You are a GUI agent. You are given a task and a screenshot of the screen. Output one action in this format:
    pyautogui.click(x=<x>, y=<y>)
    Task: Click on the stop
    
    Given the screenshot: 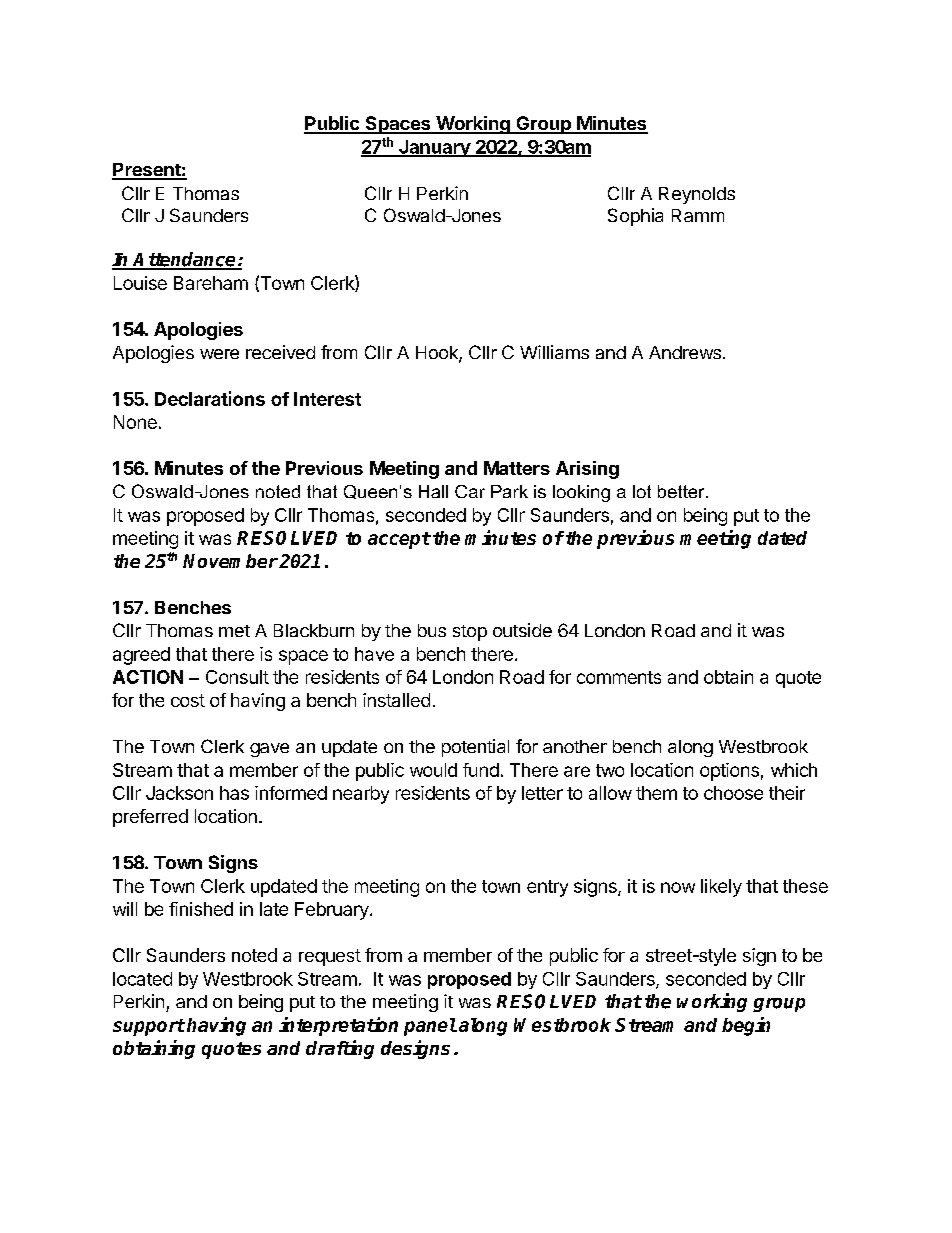 What is the action you would take?
    pyautogui.click(x=470, y=633)
